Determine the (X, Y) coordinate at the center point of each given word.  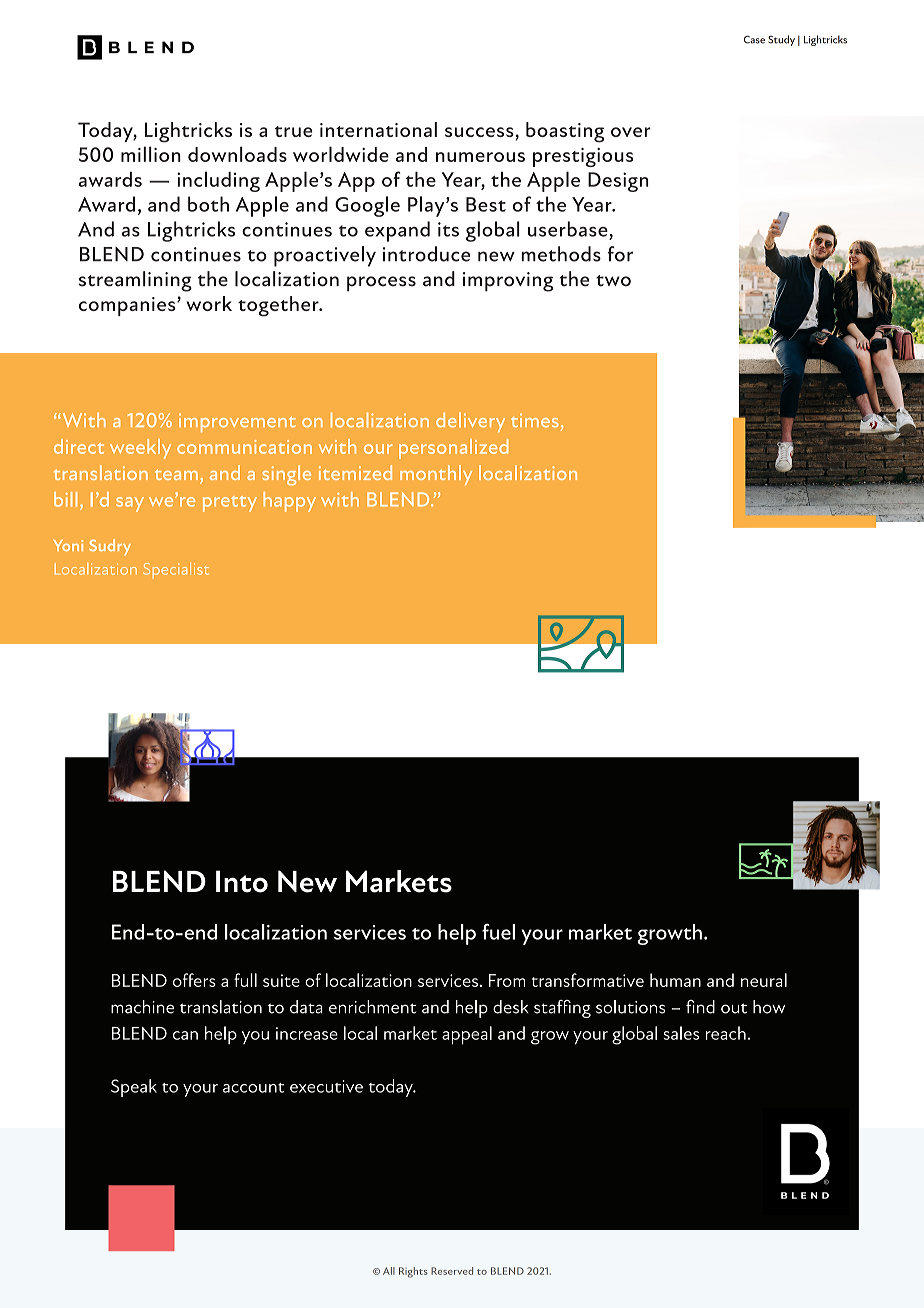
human (675, 980)
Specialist (176, 571)
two (613, 281)
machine (142, 1007)
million (151, 154)
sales (681, 1033)
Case (754, 39)
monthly (436, 475)
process (381, 284)
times (535, 420)
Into (242, 881)
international (378, 129)
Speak (134, 1088)
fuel (498, 932)
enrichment (372, 1007)
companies (128, 306)
